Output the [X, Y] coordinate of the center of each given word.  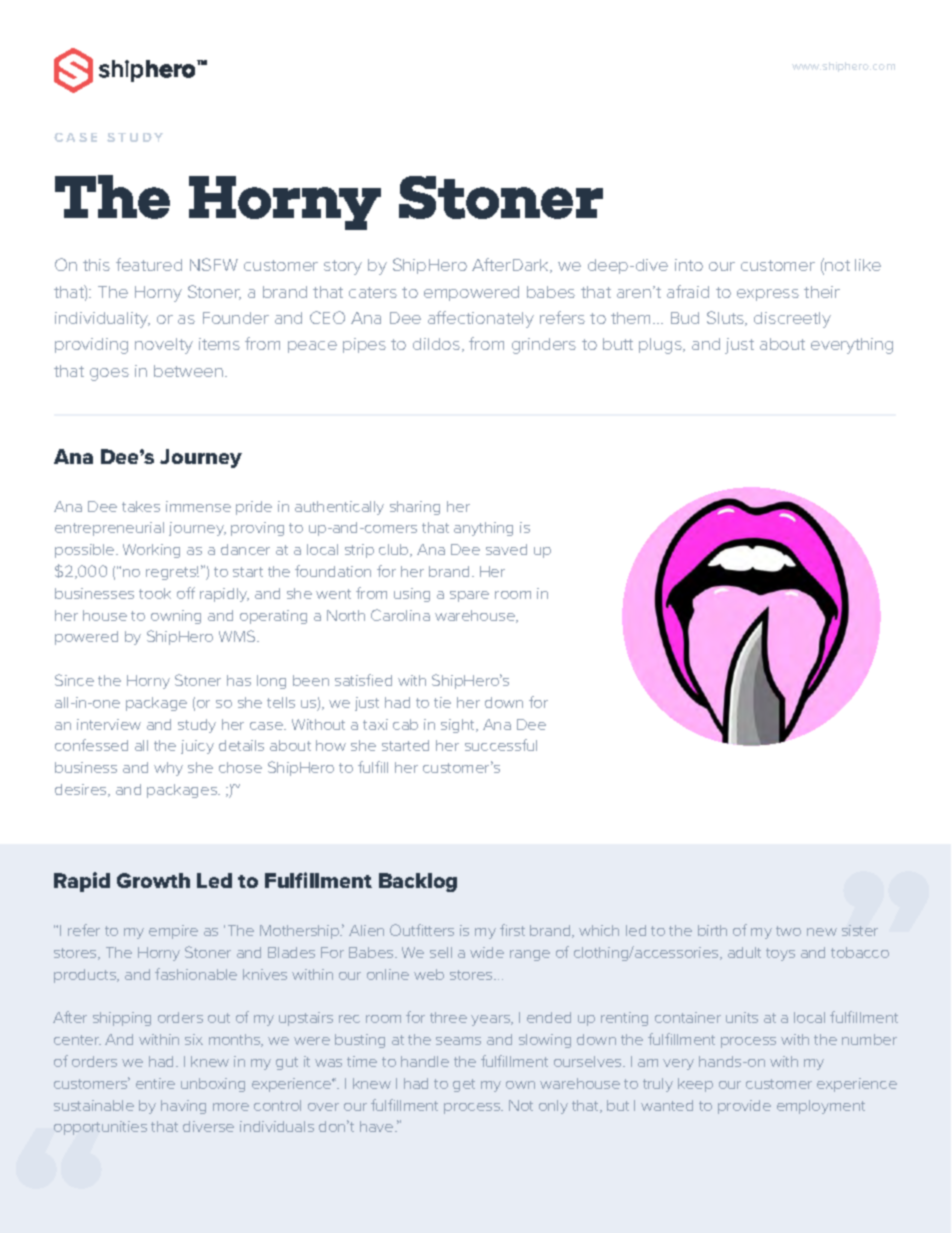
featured [149, 264]
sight [459, 726]
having [183, 1107]
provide [744, 1107]
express [768, 295]
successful [501, 745]
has [239, 680]
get [464, 1085]
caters [373, 292]
